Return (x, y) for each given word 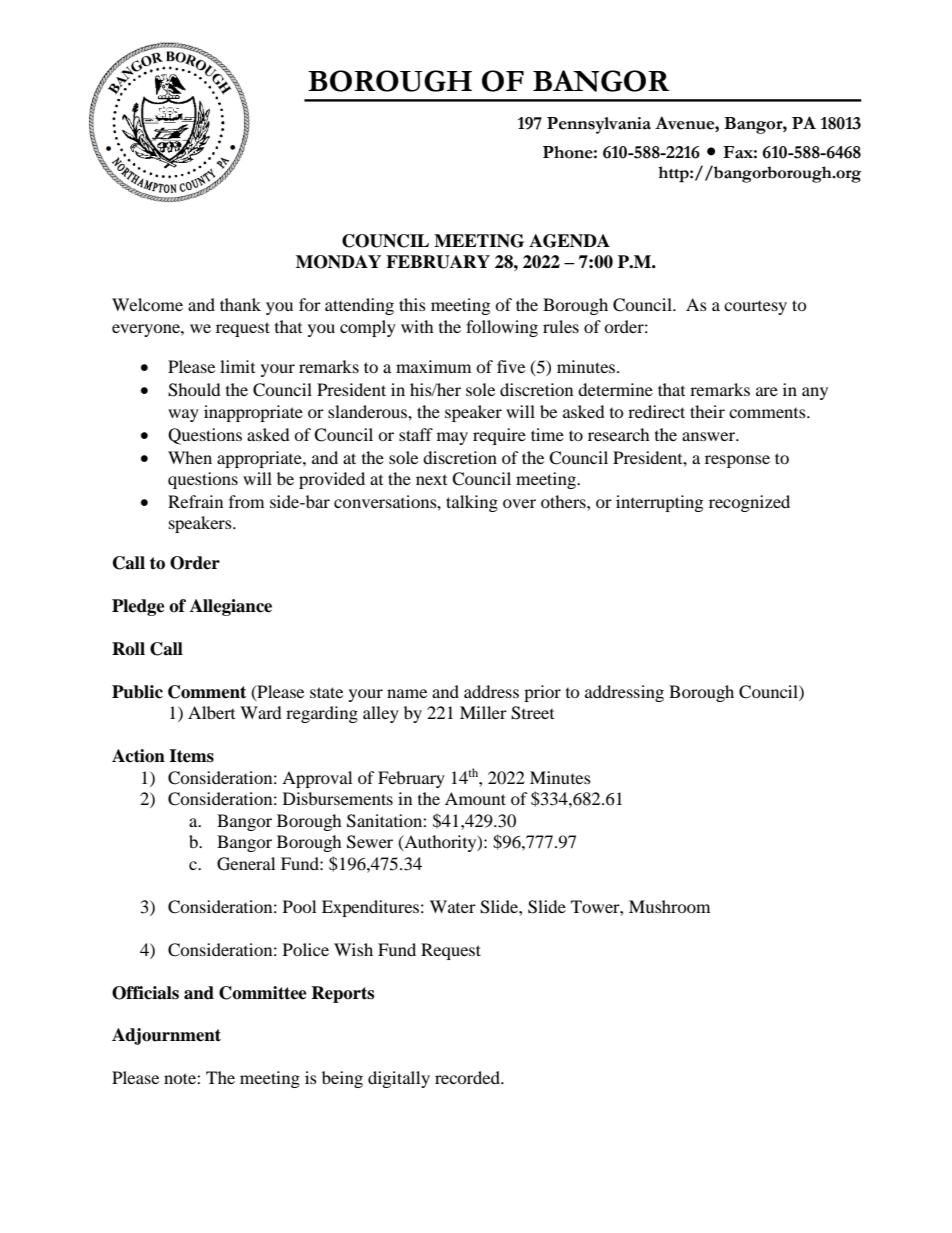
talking (472, 503)
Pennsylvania (599, 125)
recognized (749, 503)
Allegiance (231, 607)
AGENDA (569, 241)
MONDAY (338, 262)
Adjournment (166, 1036)
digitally (399, 1079)
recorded (468, 1077)
